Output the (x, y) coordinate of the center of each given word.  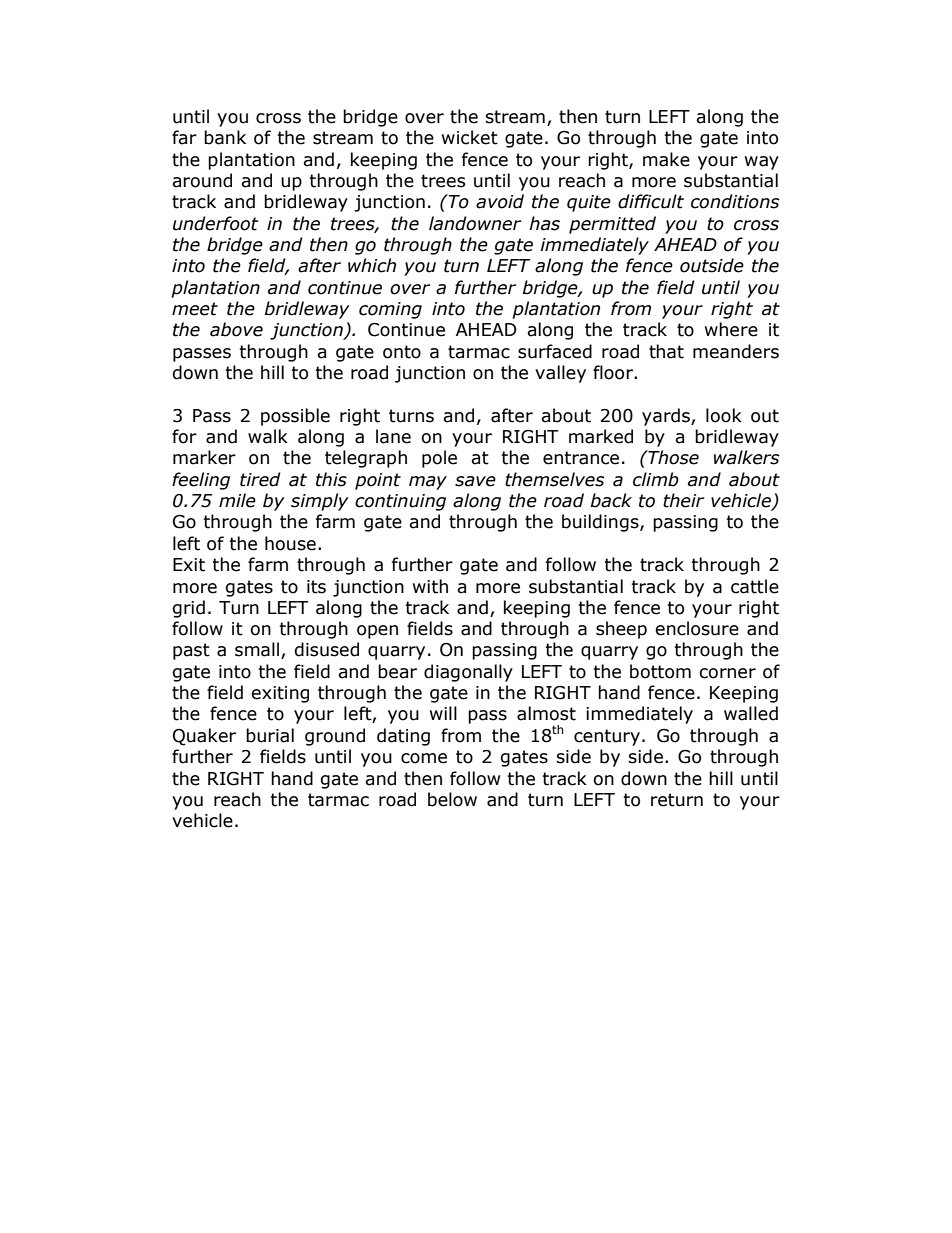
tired (260, 479)
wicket (470, 137)
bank (225, 137)
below (452, 799)
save (475, 481)
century (607, 737)
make (666, 159)
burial (270, 735)
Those (672, 457)
